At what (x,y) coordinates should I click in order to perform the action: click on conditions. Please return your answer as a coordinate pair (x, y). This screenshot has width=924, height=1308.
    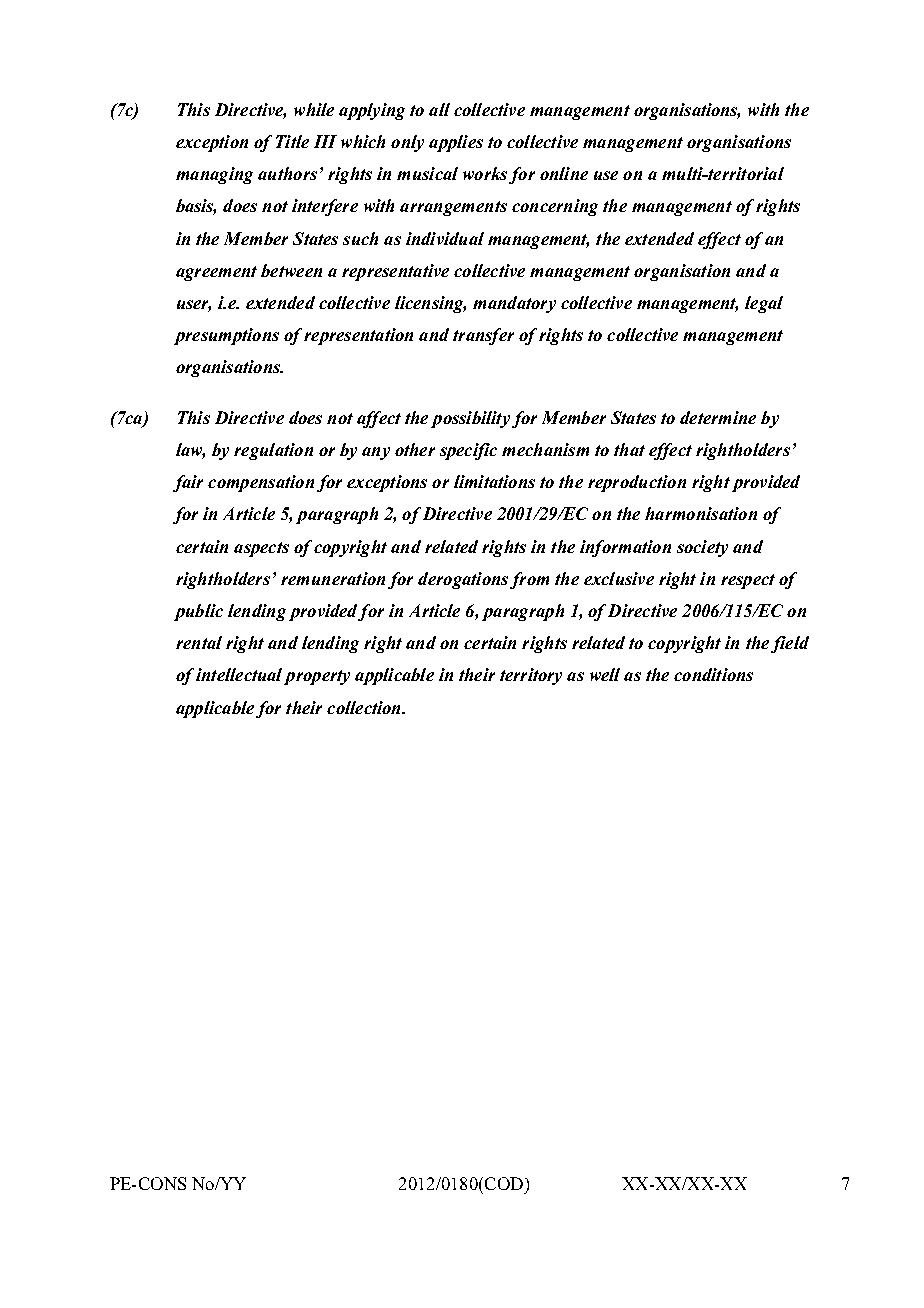
    Looking at the image, I should click on (713, 674).
